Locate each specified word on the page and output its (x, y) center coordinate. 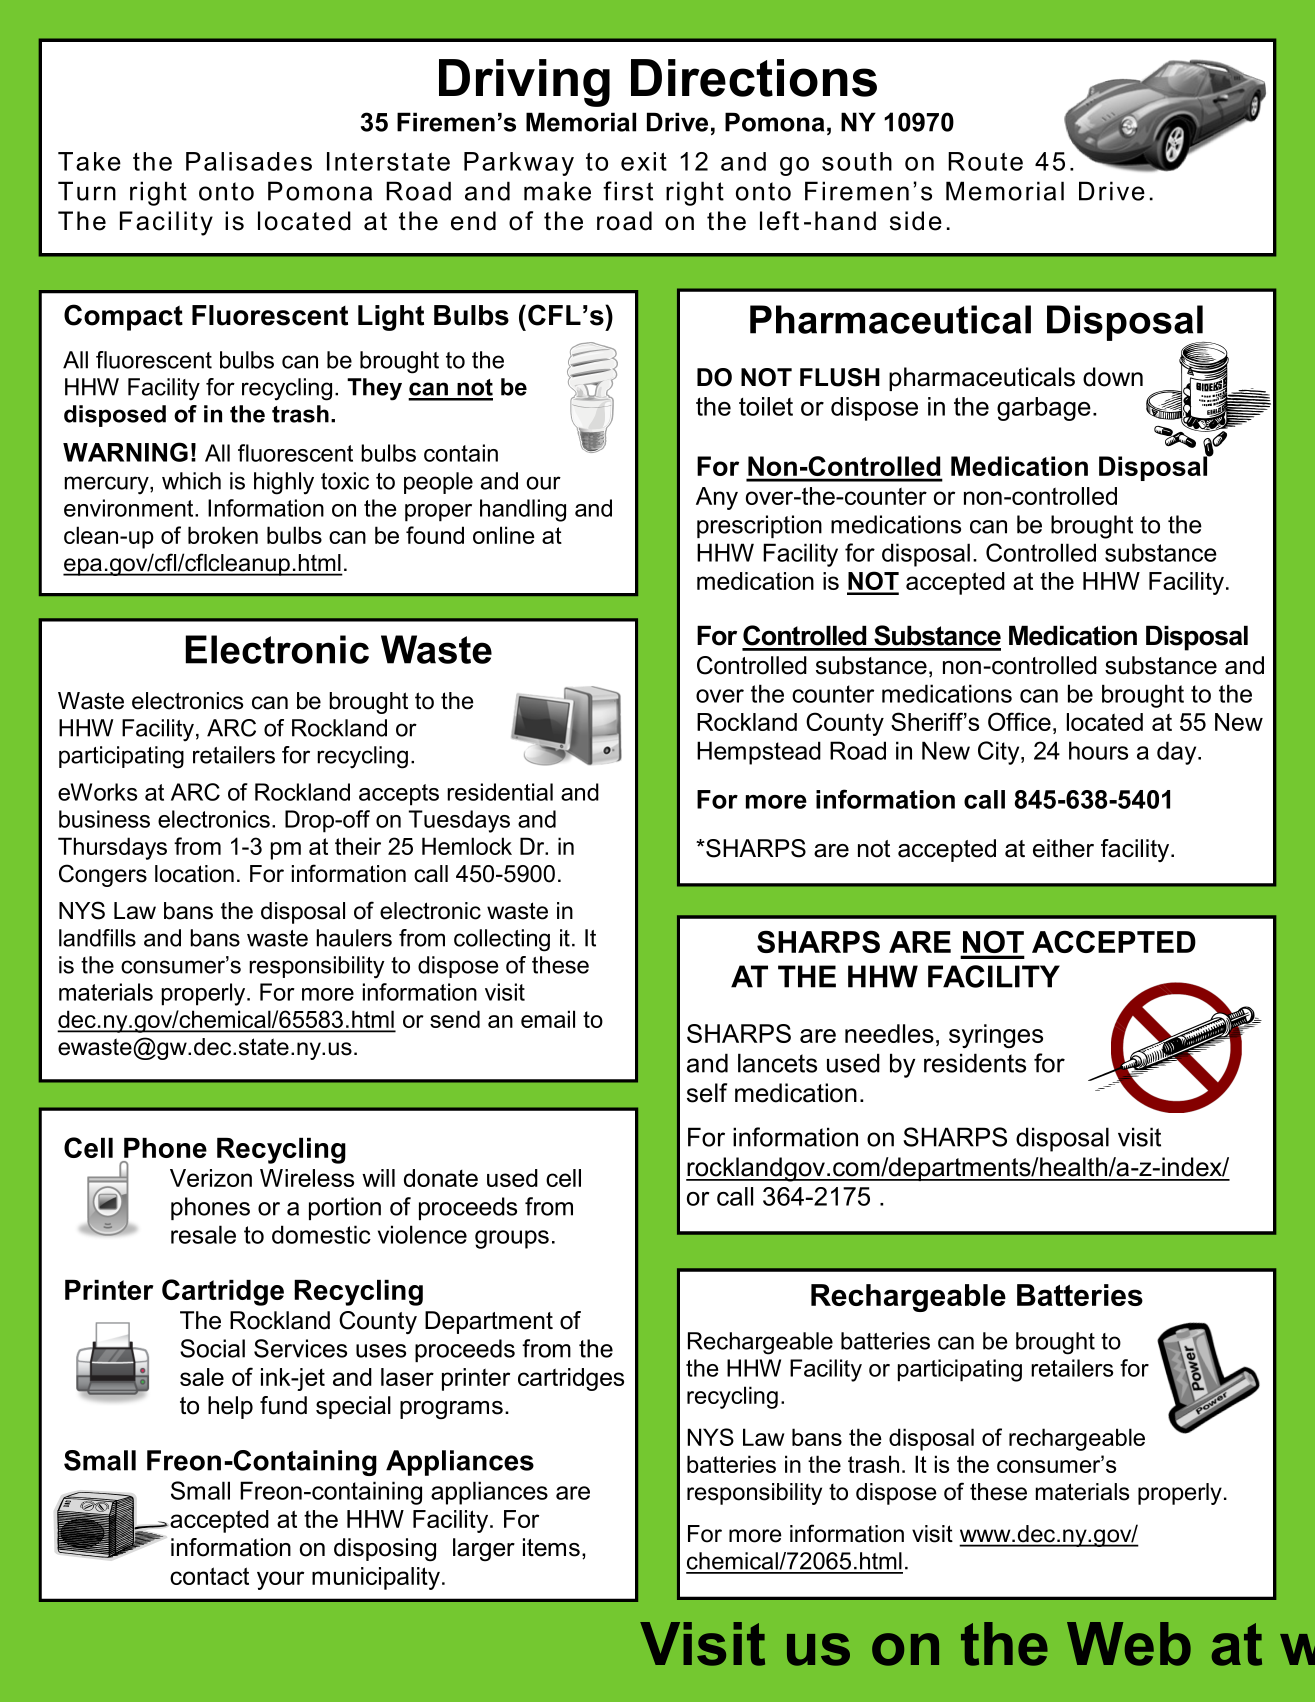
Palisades (249, 161)
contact (209, 1576)
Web (1129, 1644)
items (551, 1547)
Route (985, 161)
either (1063, 848)
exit (644, 161)
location (194, 874)
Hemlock (467, 846)
